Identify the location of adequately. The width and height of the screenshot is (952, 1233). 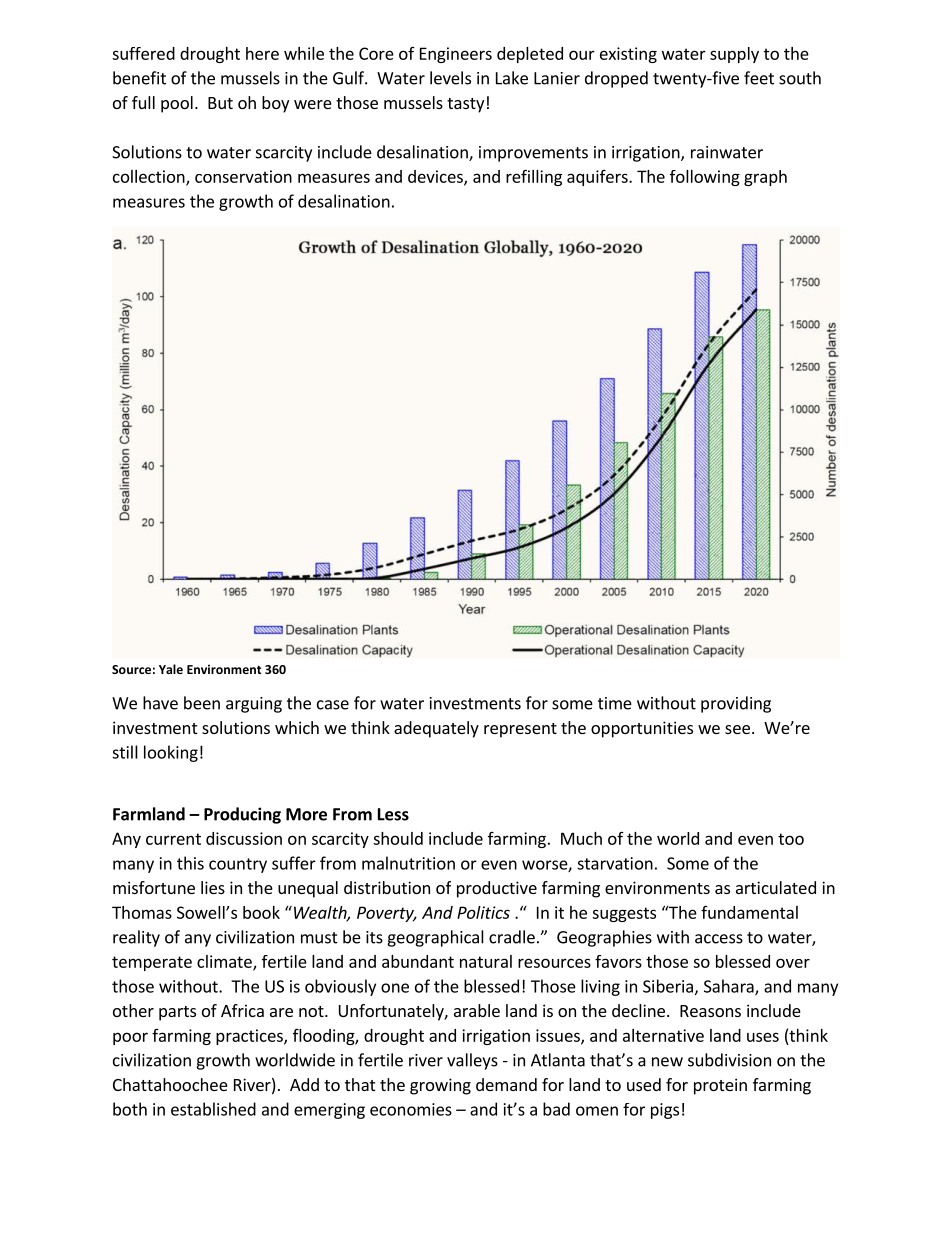
(436, 729).
